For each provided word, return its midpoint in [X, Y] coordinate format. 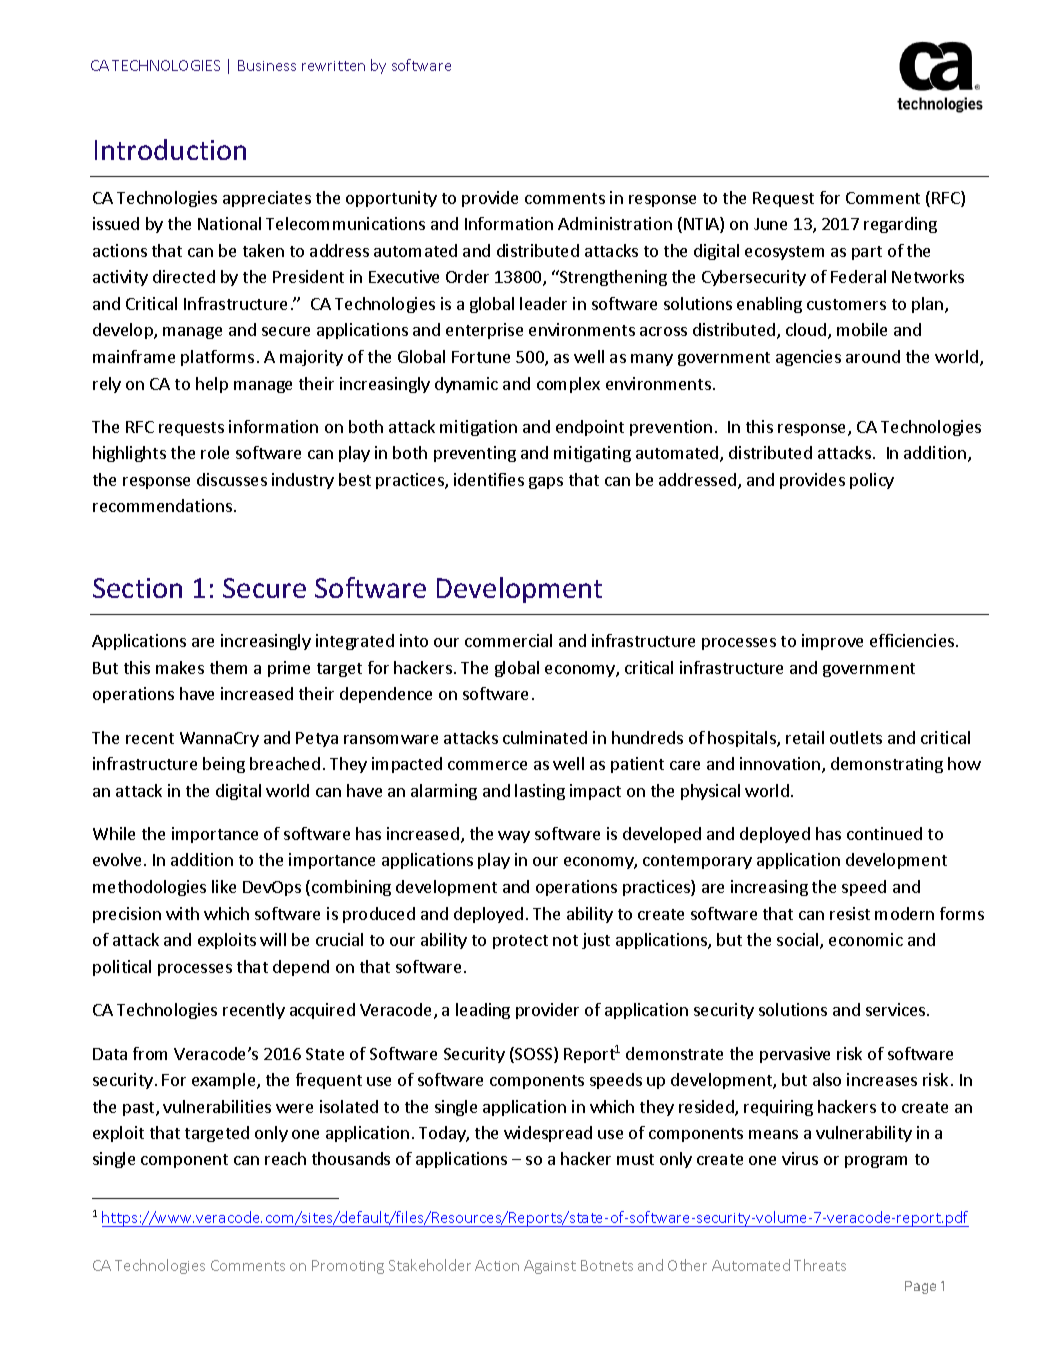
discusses [232, 479]
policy [872, 481]
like [224, 886]
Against [550, 1267]
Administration [615, 223]
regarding [900, 225]
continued [884, 833]
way [514, 837]
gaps [546, 483]
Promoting [348, 1267]
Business [267, 65]
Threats [820, 1265]
